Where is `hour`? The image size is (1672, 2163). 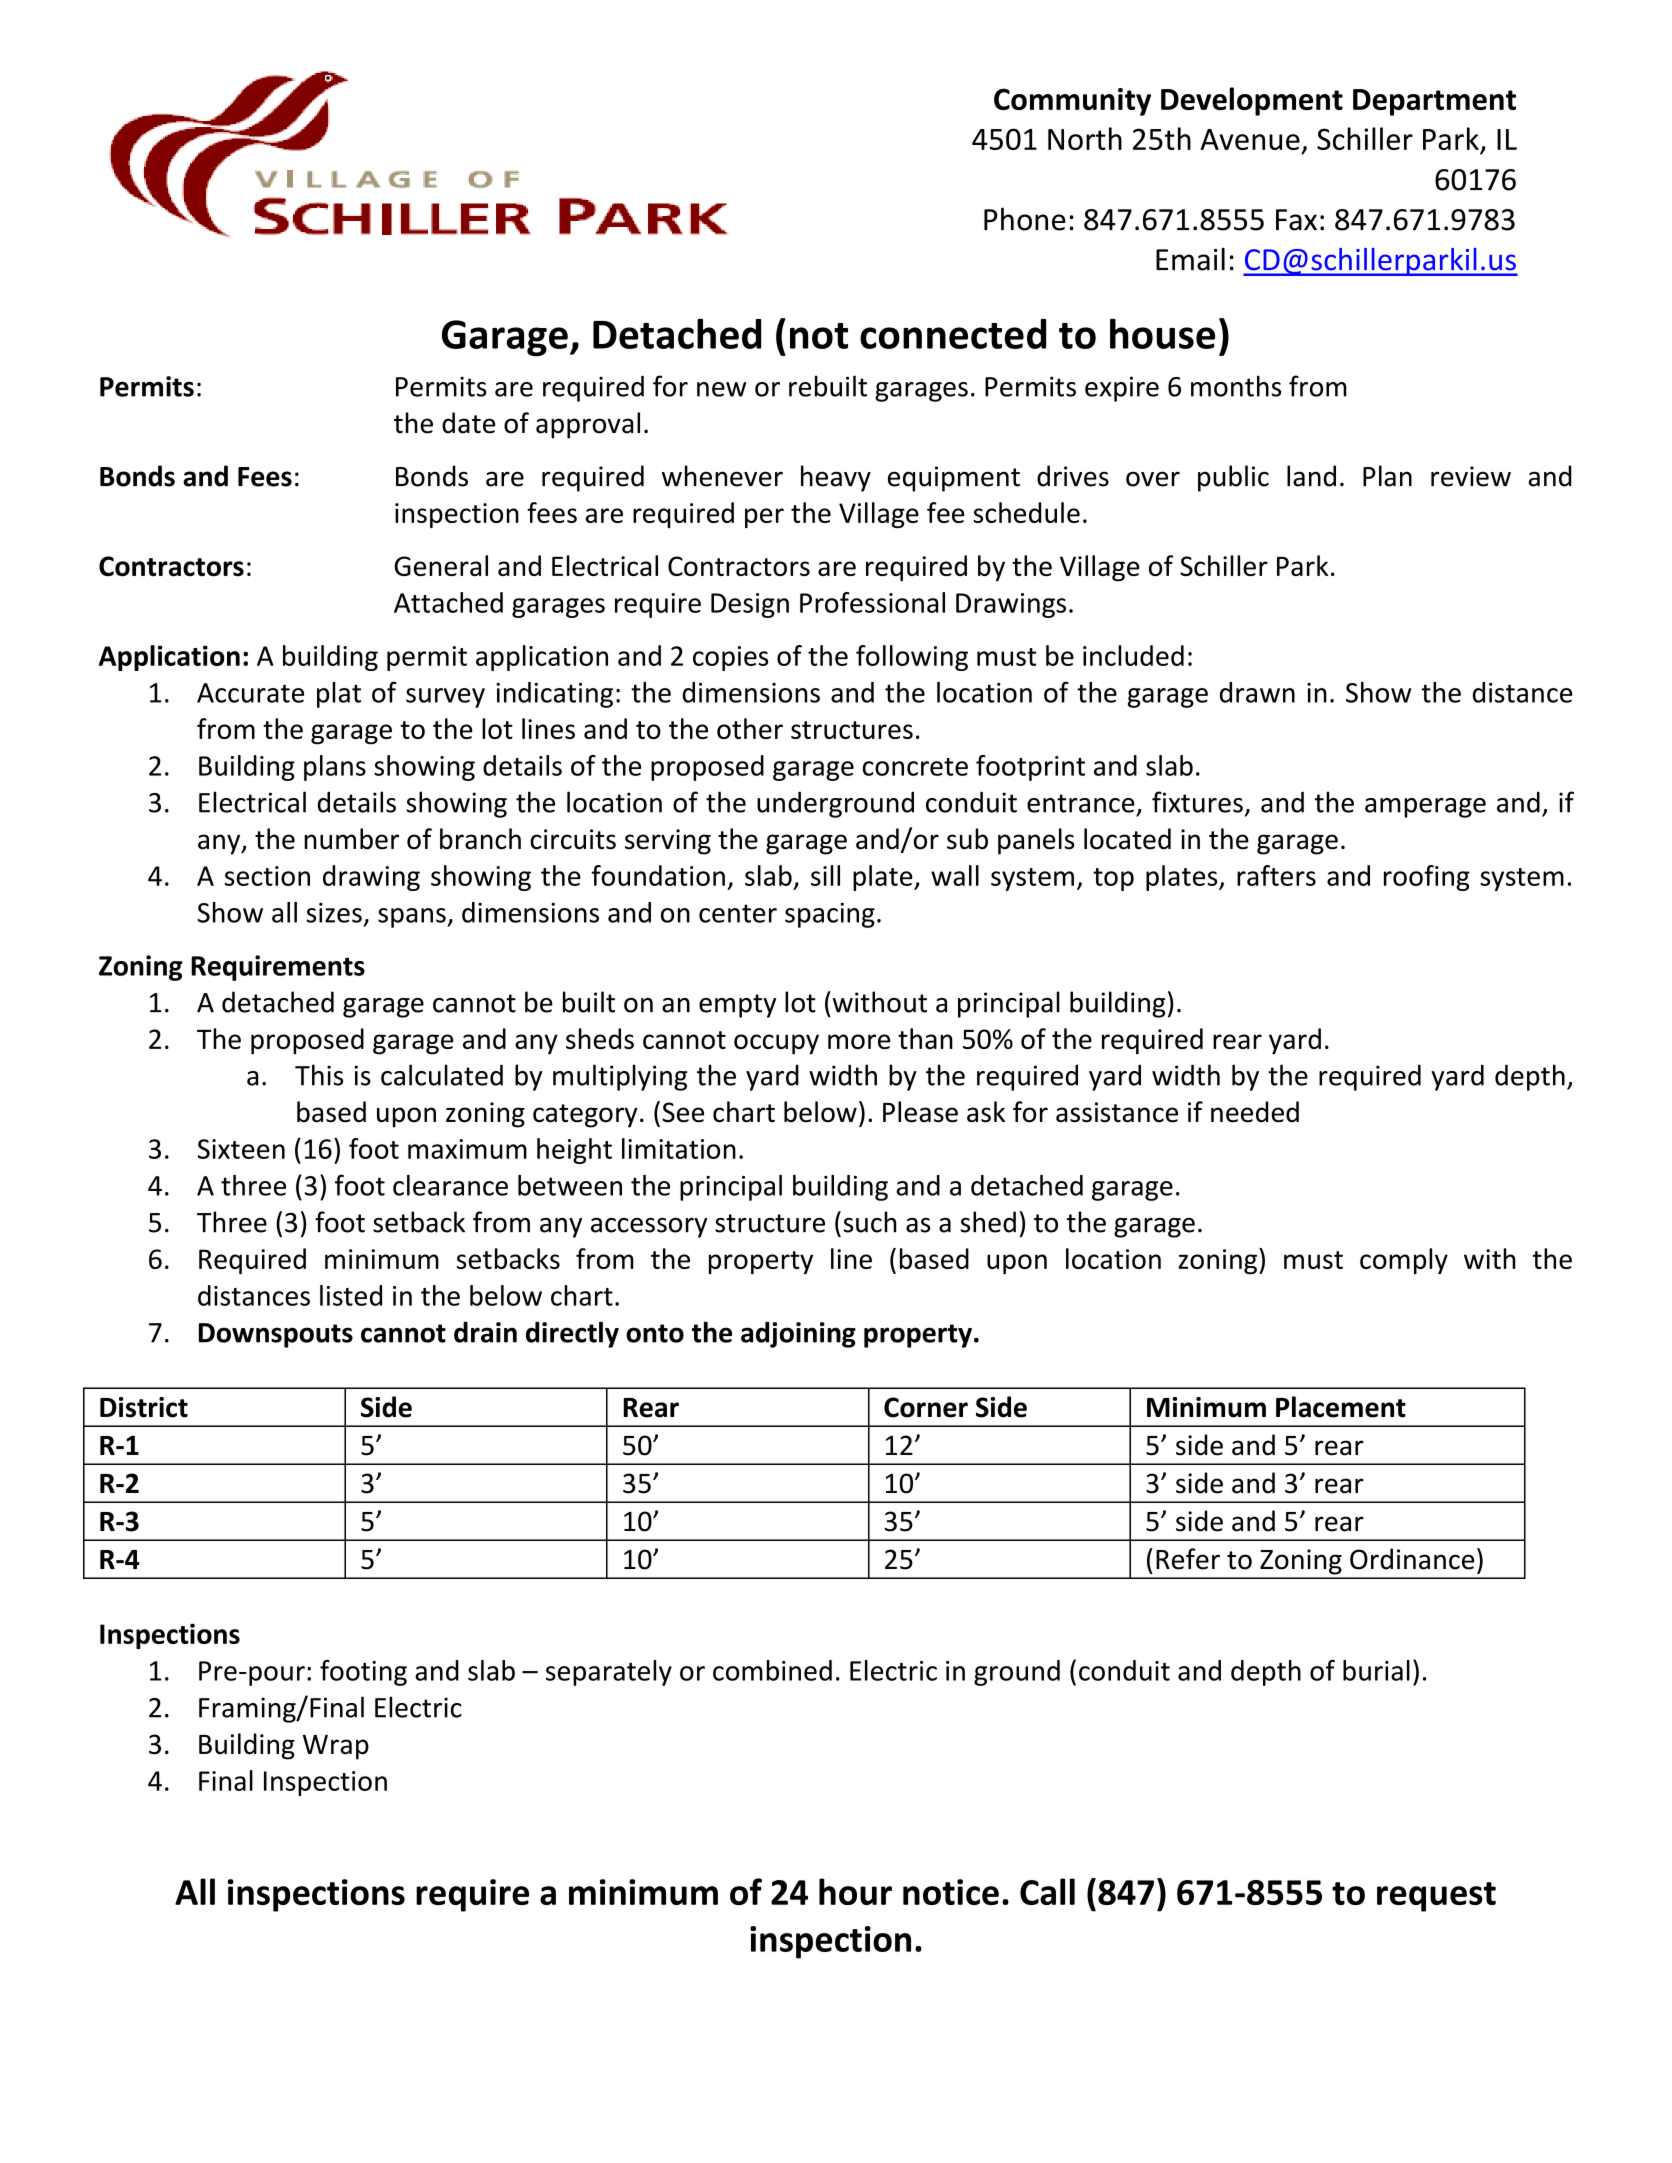 hour is located at coordinates (855, 1891).
